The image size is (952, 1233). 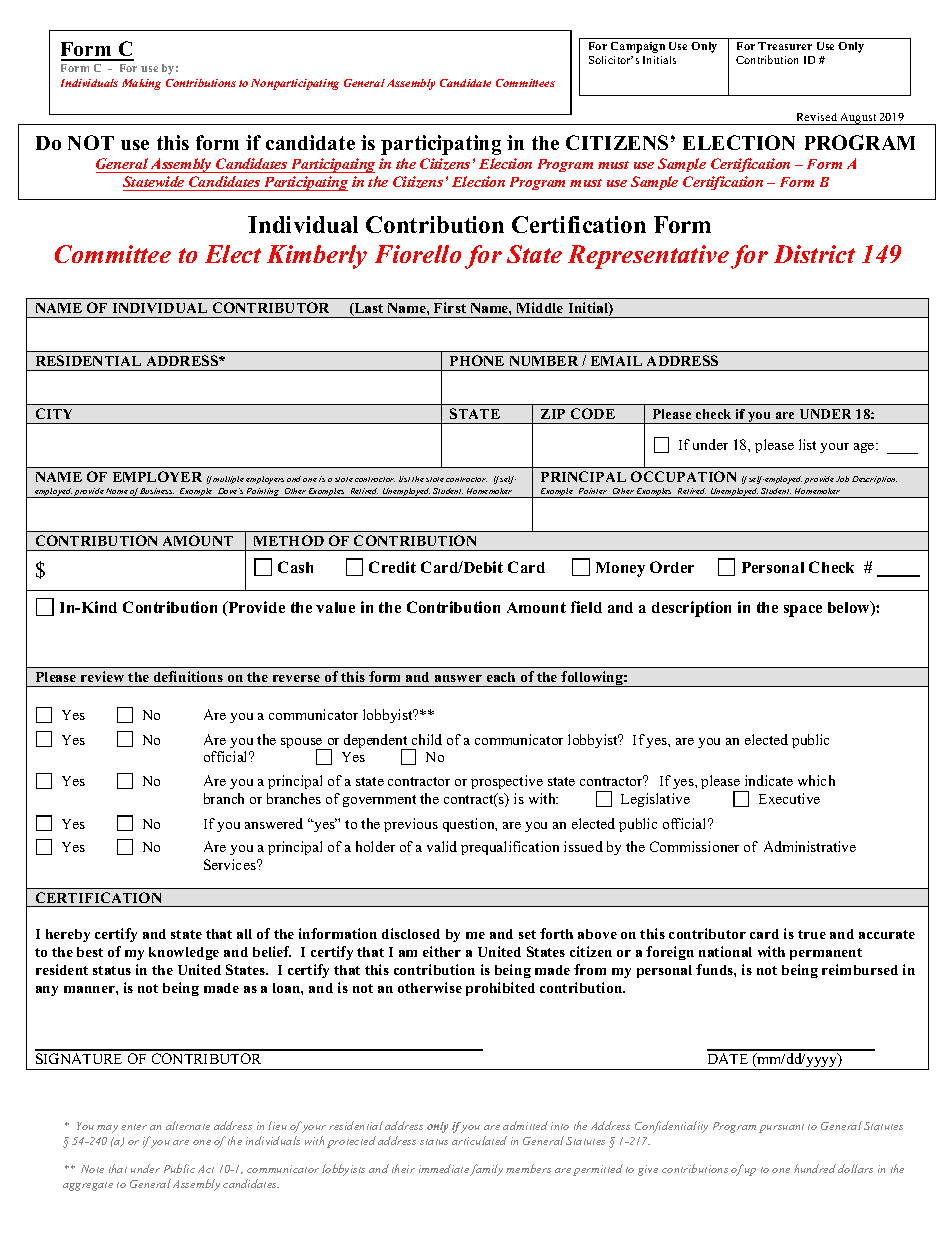 What do you see at coordinates (553, 414) in the document?
I see `ZIP` at bounding box center [553, 414].
